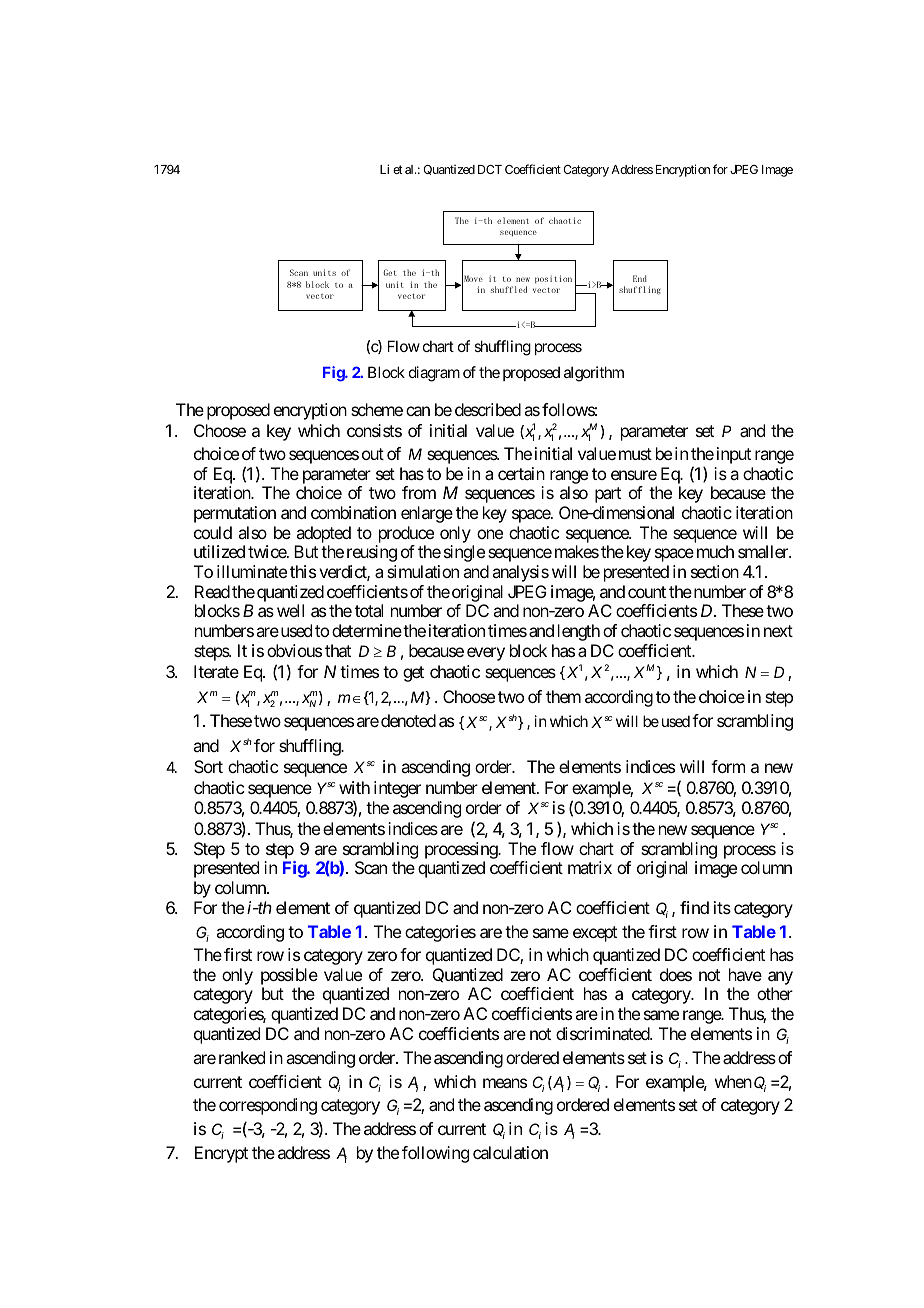 This screenshot has height=1308, width=924. What do you see at coordinates (397, 789) in the screenshot?
I see `integer` at bounding box center [397, 789].
